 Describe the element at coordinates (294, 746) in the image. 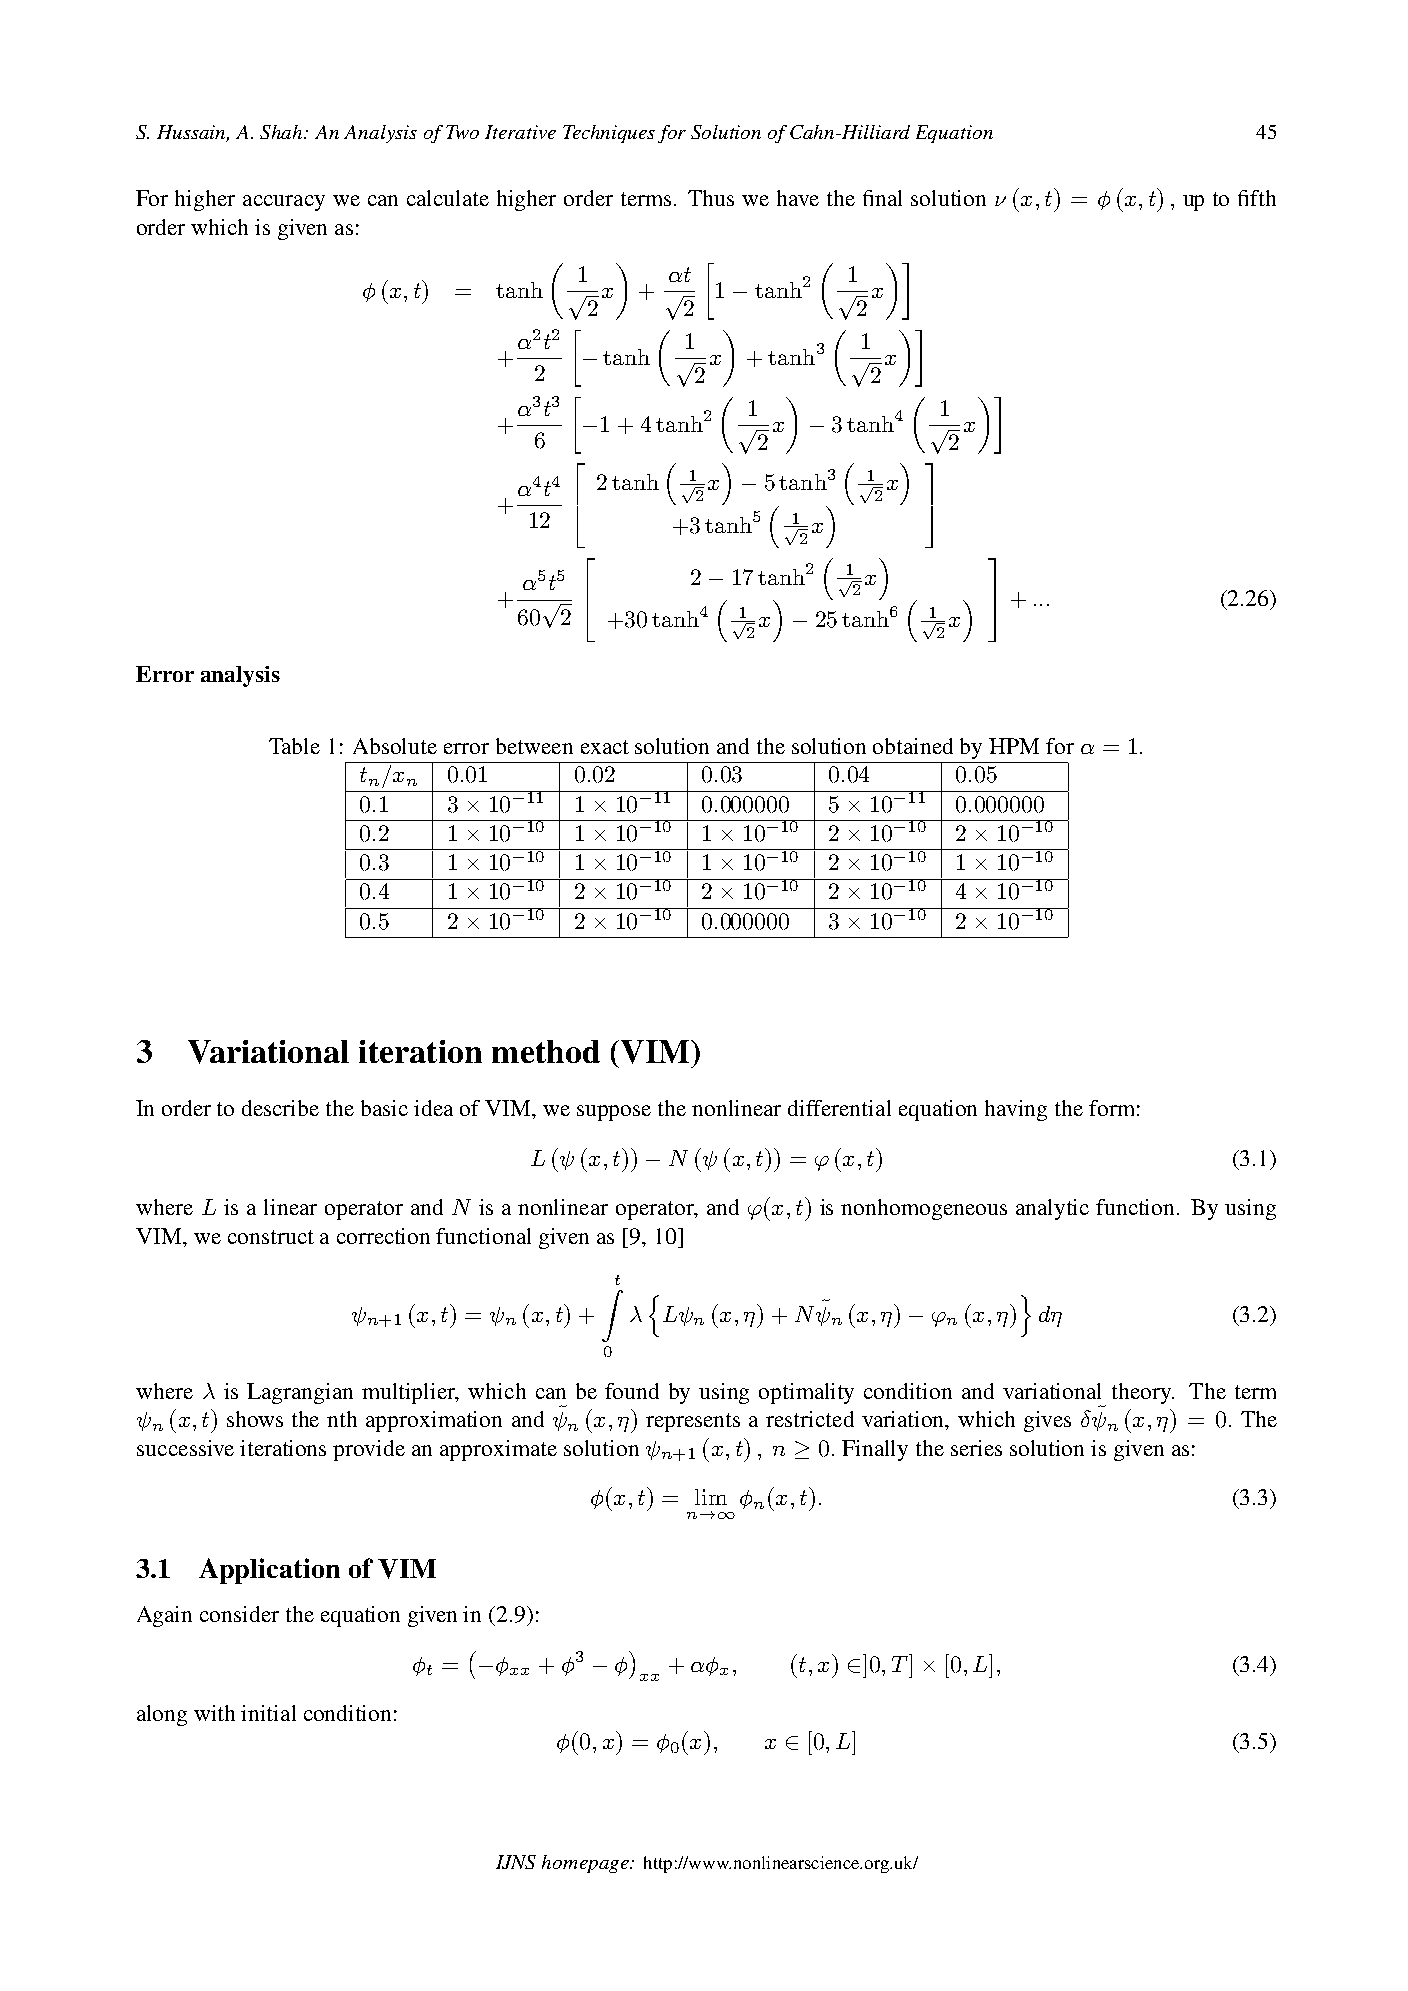

I see `Table` at that location.
